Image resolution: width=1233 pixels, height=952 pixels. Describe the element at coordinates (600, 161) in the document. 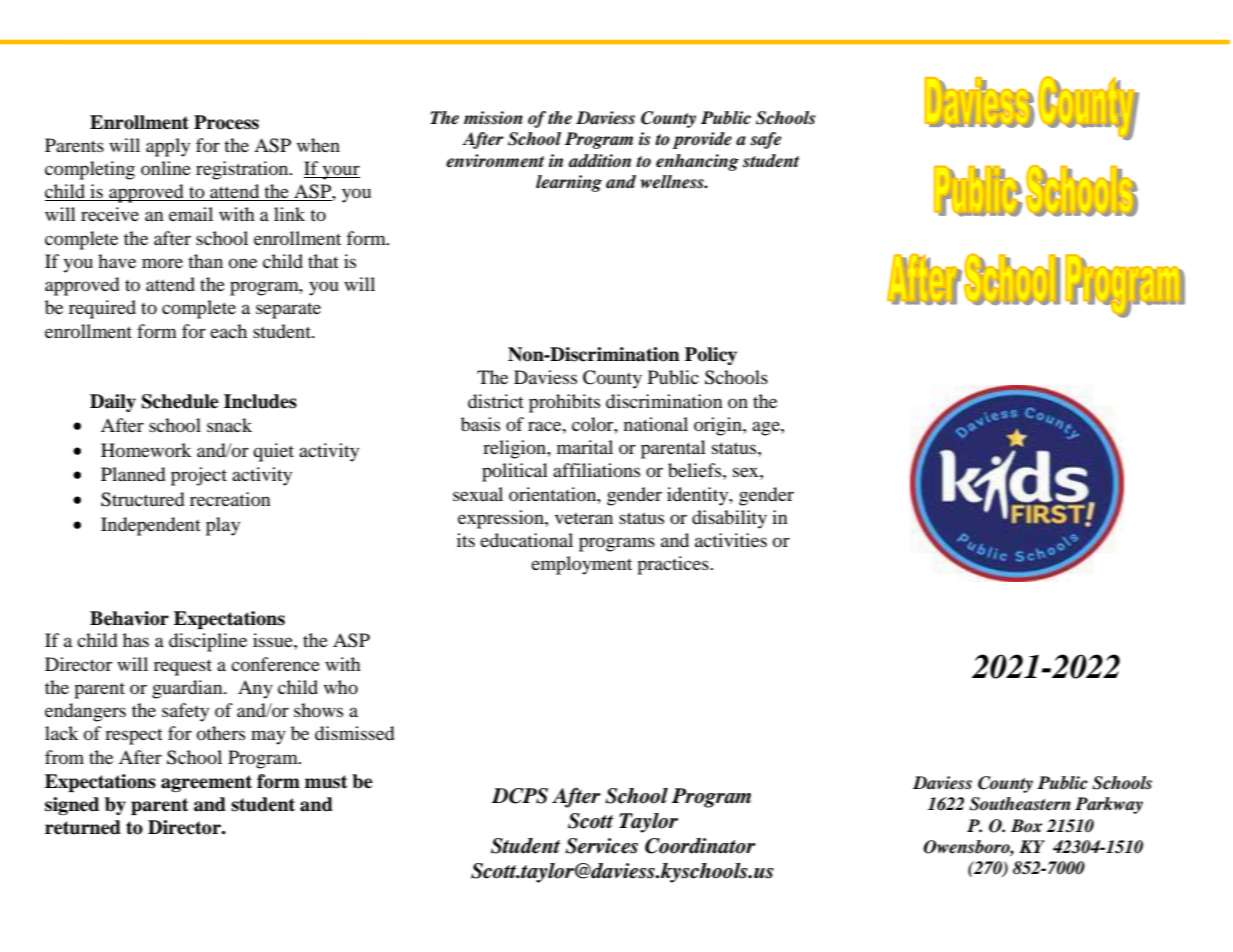

I see `addition` at that location.
